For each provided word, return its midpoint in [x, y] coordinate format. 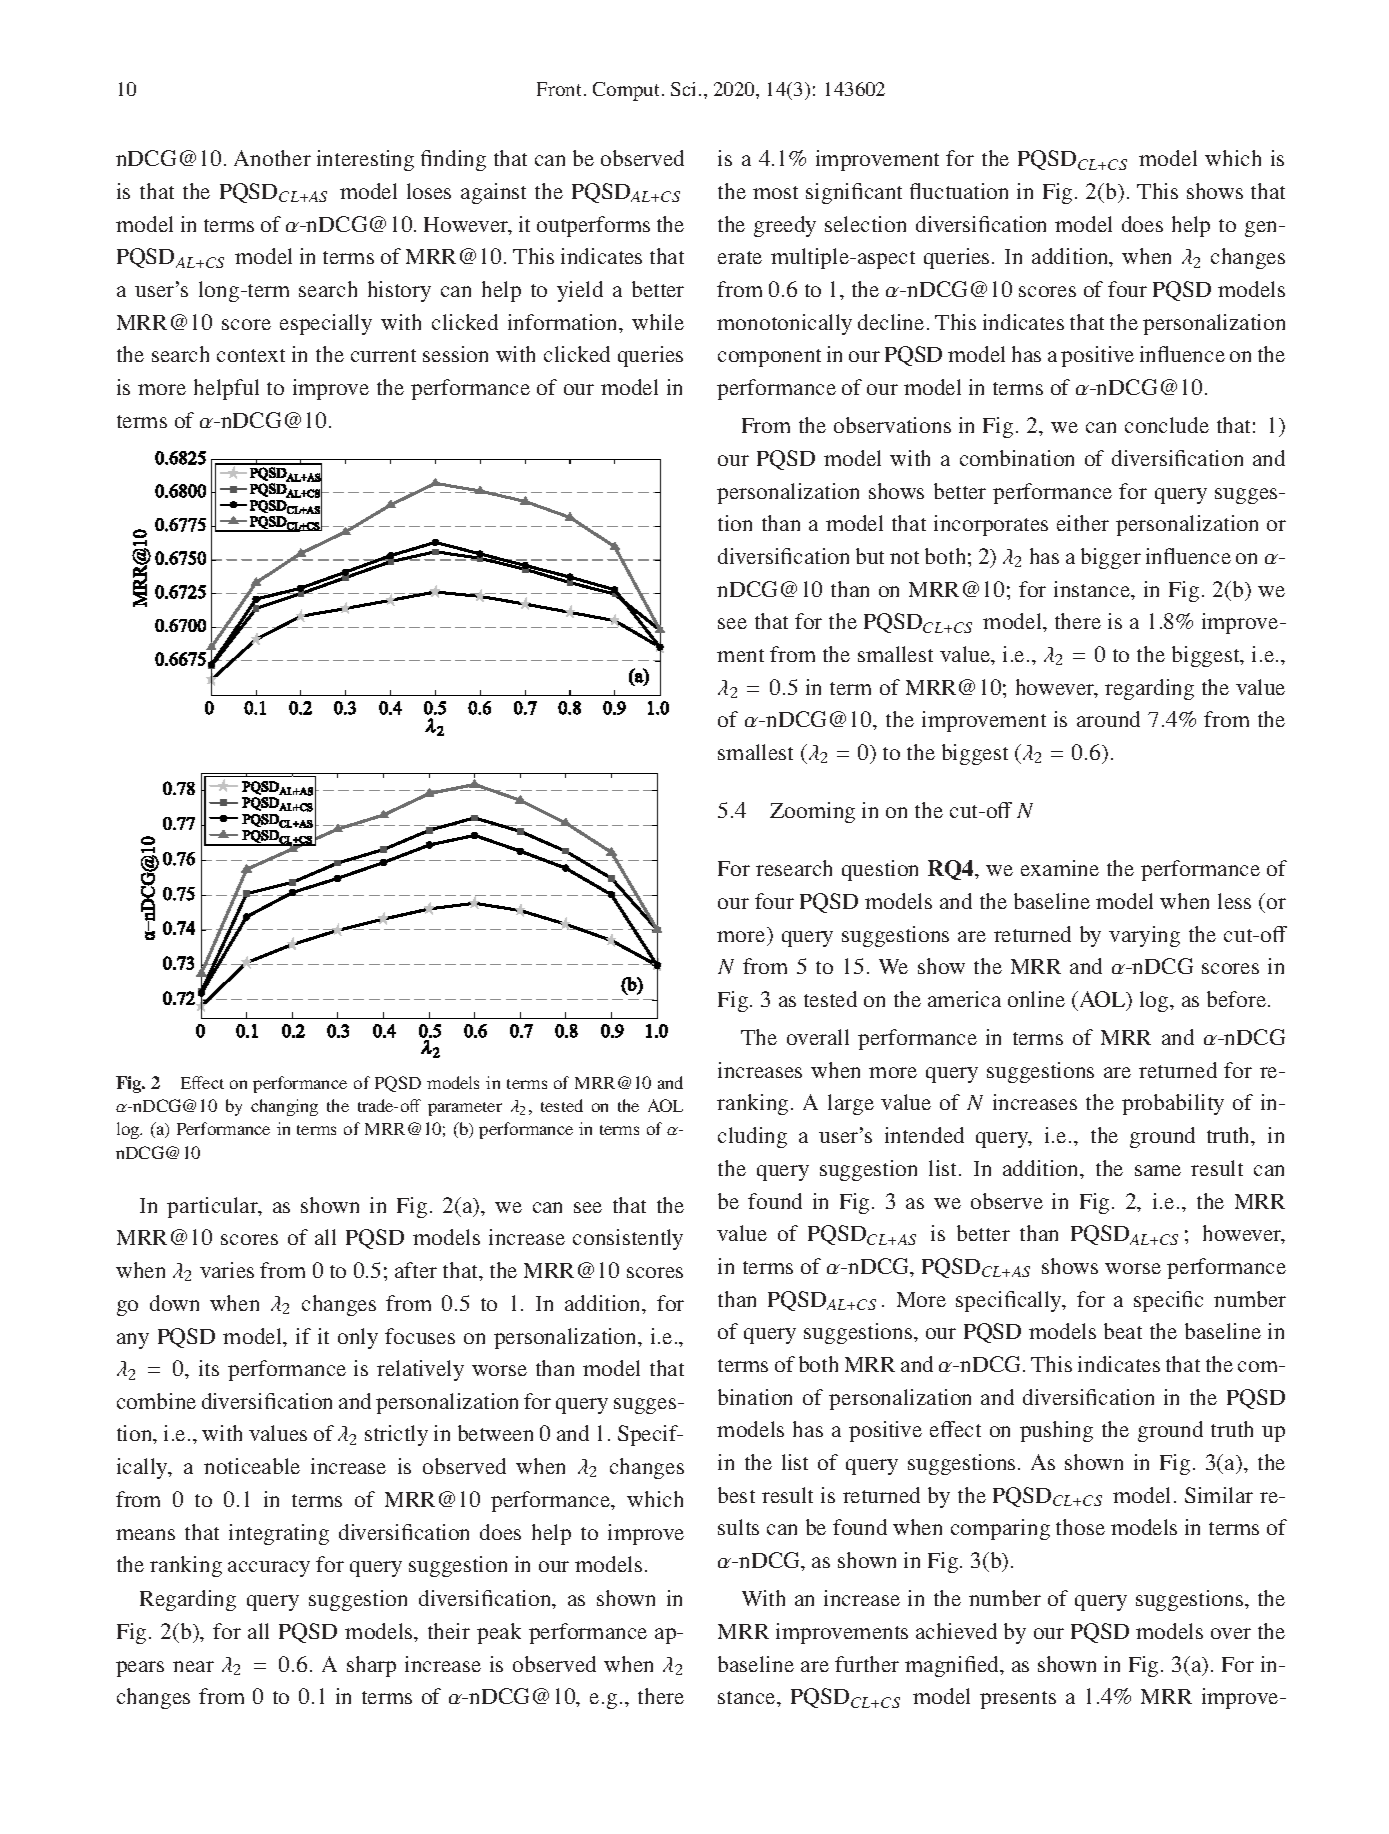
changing [284, 1107]
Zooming [812, 812]
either [1083, 523]
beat [1123, 1331]
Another [272, 158]
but [870, 556]
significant [854, 193]
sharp [371, 1666]
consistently [628, 1239]
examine [1060, 868]
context [251, 355]
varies [227, 1270]
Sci [685, 89]
